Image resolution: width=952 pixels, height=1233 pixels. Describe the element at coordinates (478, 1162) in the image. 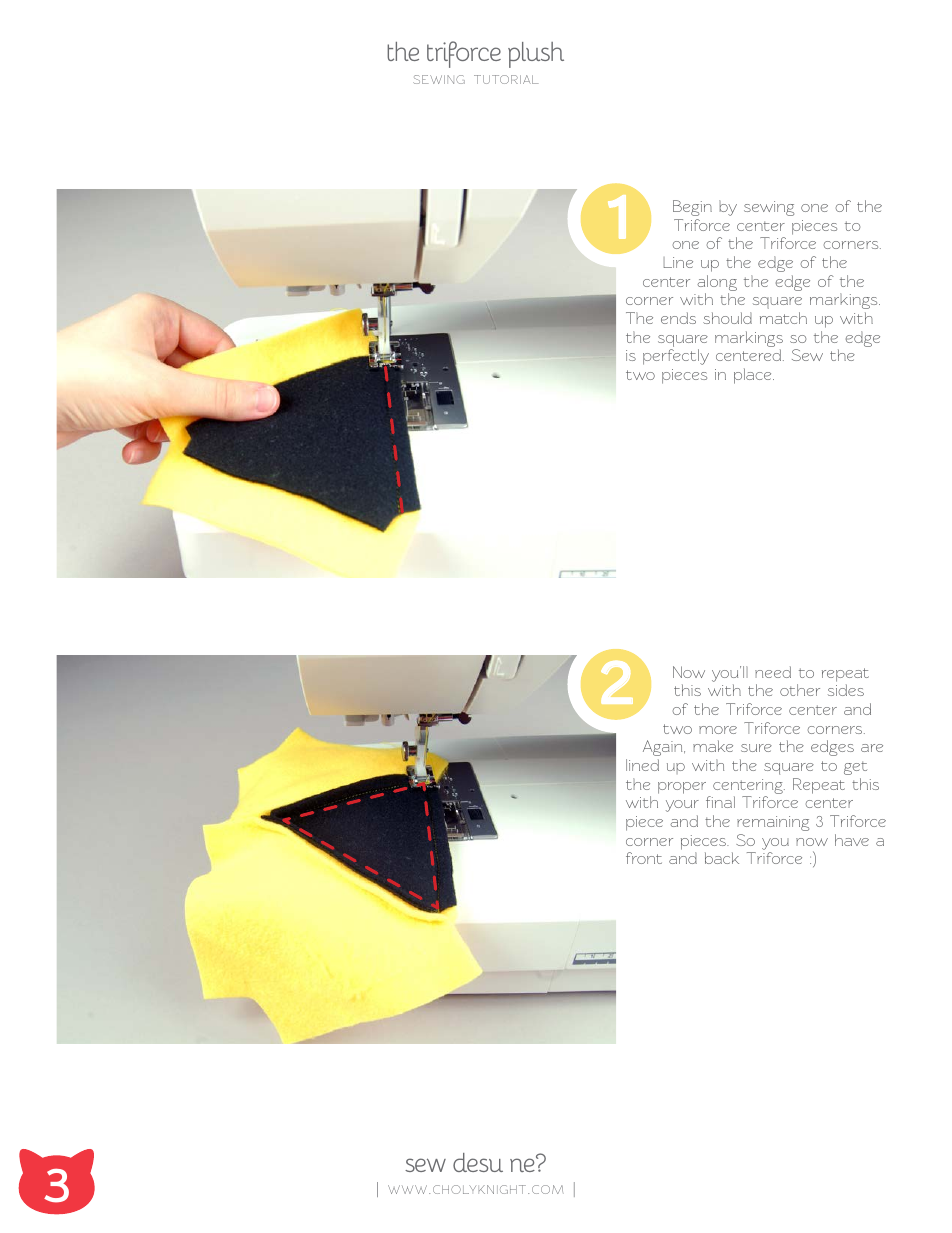

I see `desu` at that location.
